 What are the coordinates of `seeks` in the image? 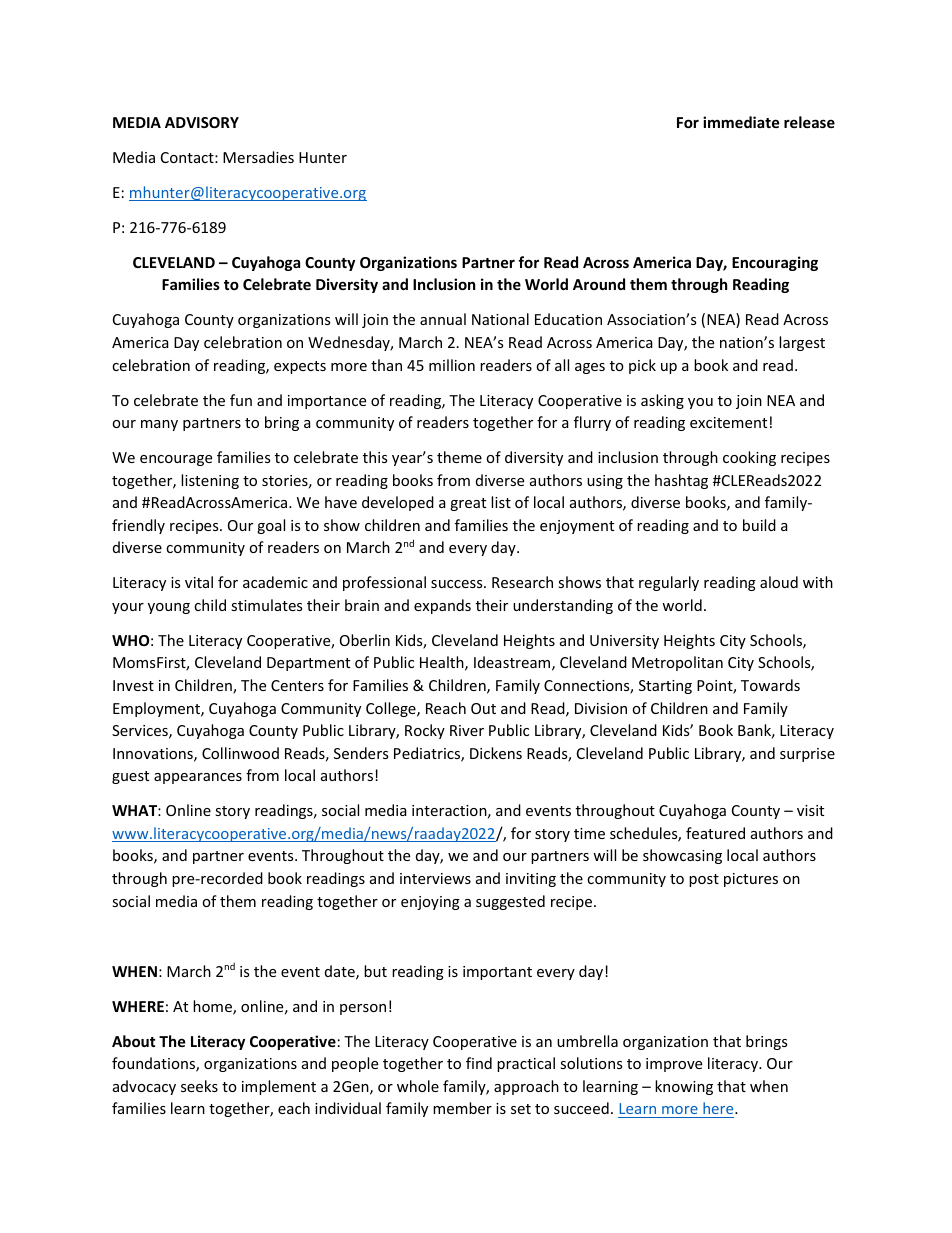 It's located at (199, 1086).
